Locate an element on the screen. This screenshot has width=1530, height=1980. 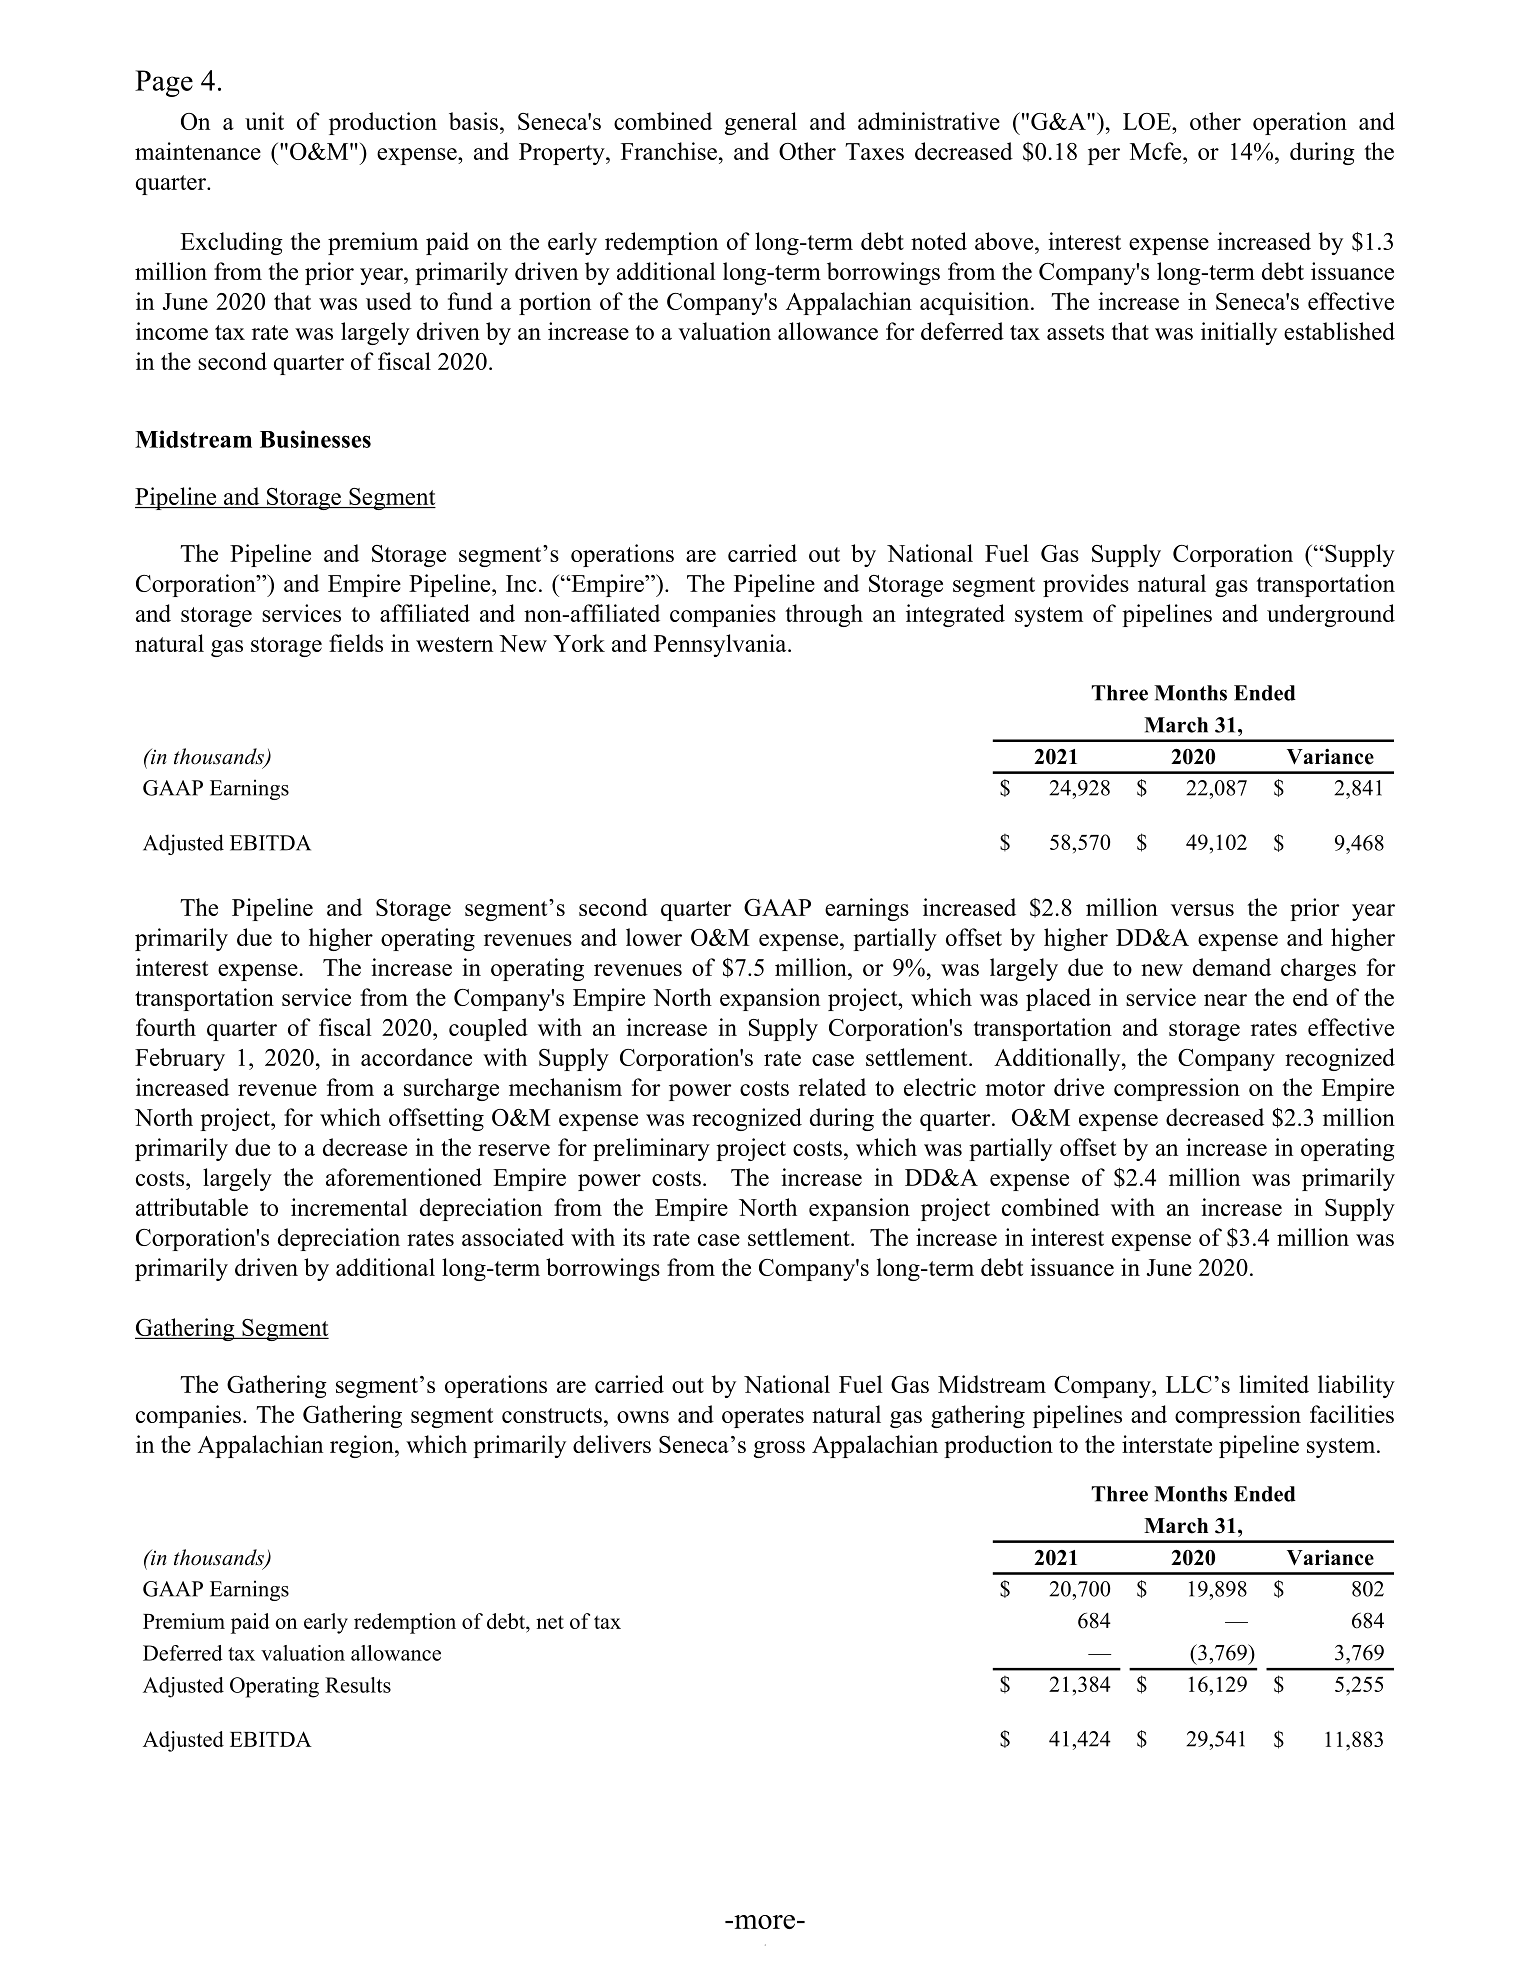
its is located at coordinates (634, 1237).
